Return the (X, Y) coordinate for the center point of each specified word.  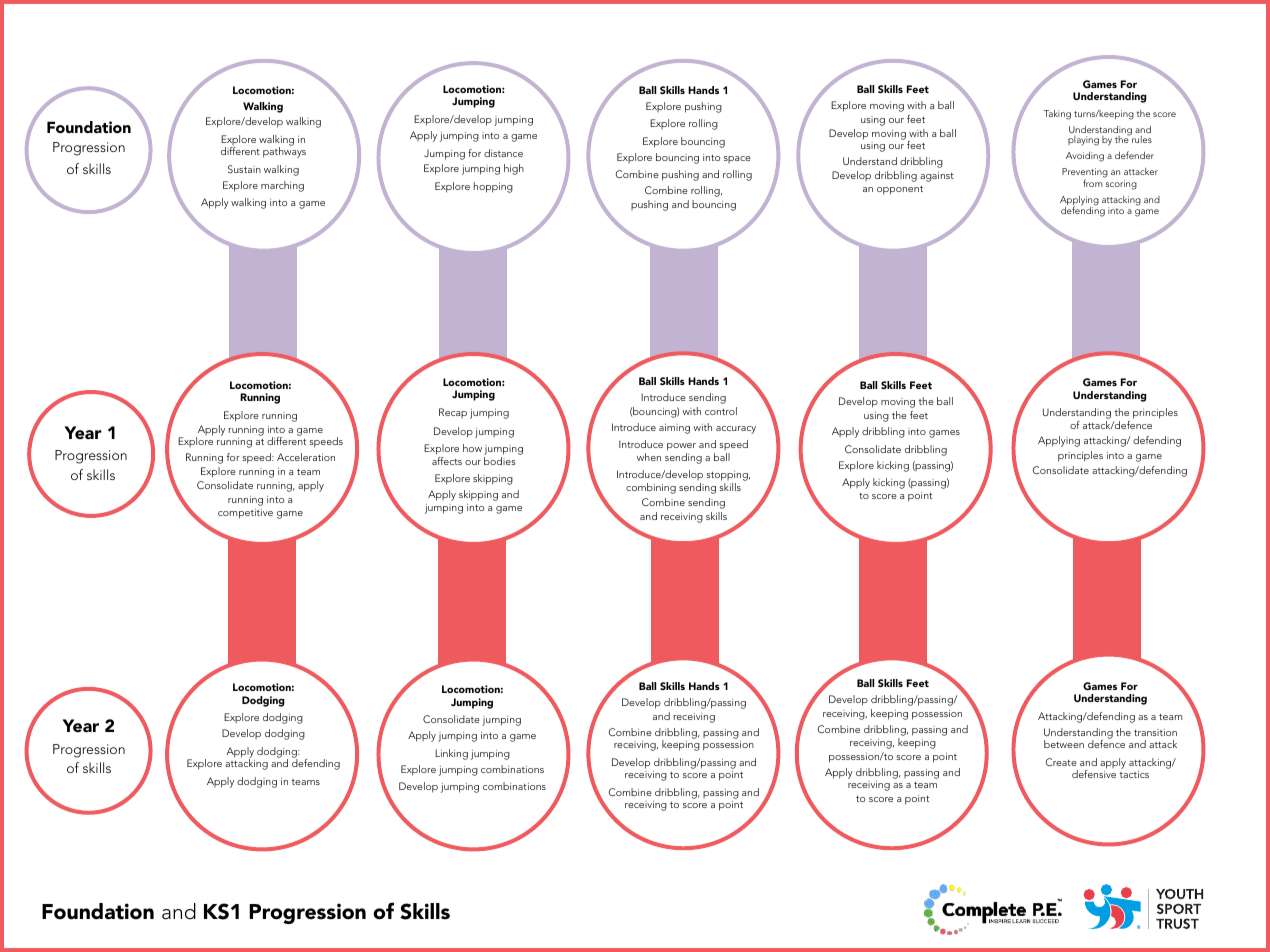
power (681, 448)
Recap (453, 413)
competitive (245, 514)
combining (651, 488)
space (737, 159)
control (721, 411)
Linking (451, 754)
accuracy (736, 430)
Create (1061, 762)
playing (1083, 141)
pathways (284, 151)
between (1064, 744)
